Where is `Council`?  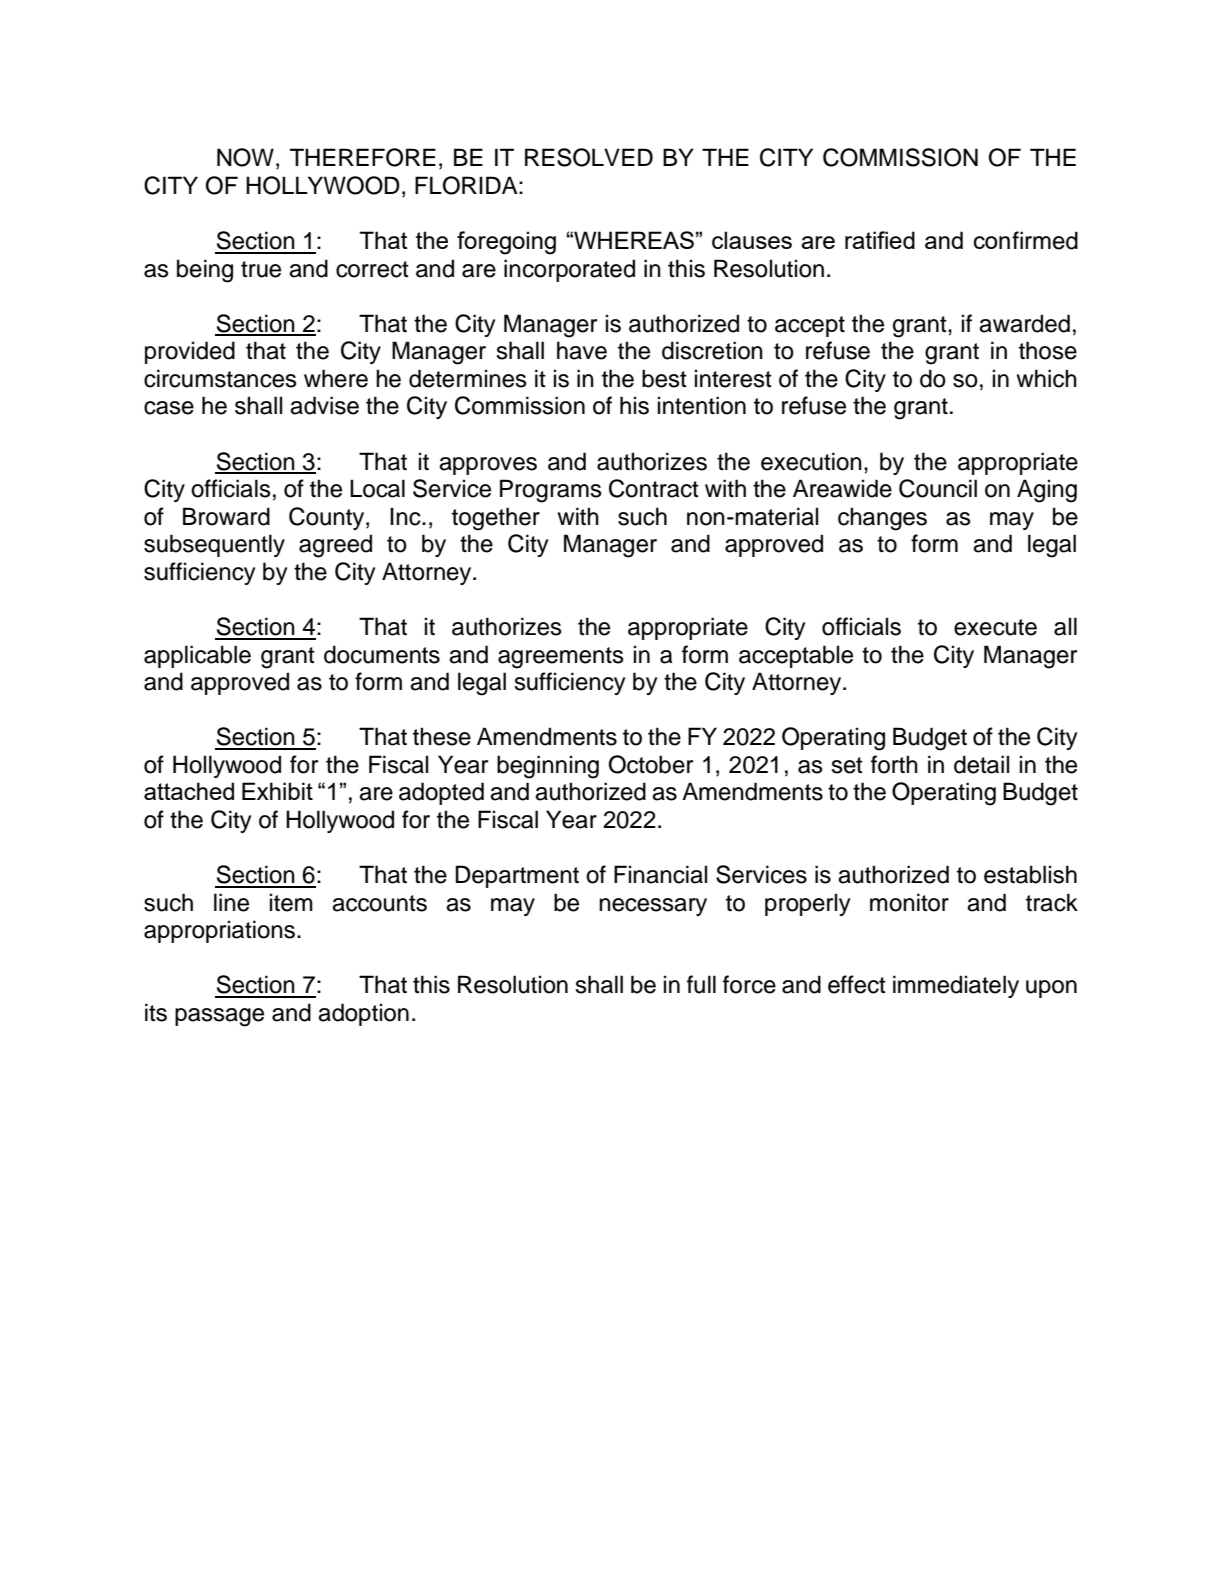
Council is located at coordinates (938, 488).
